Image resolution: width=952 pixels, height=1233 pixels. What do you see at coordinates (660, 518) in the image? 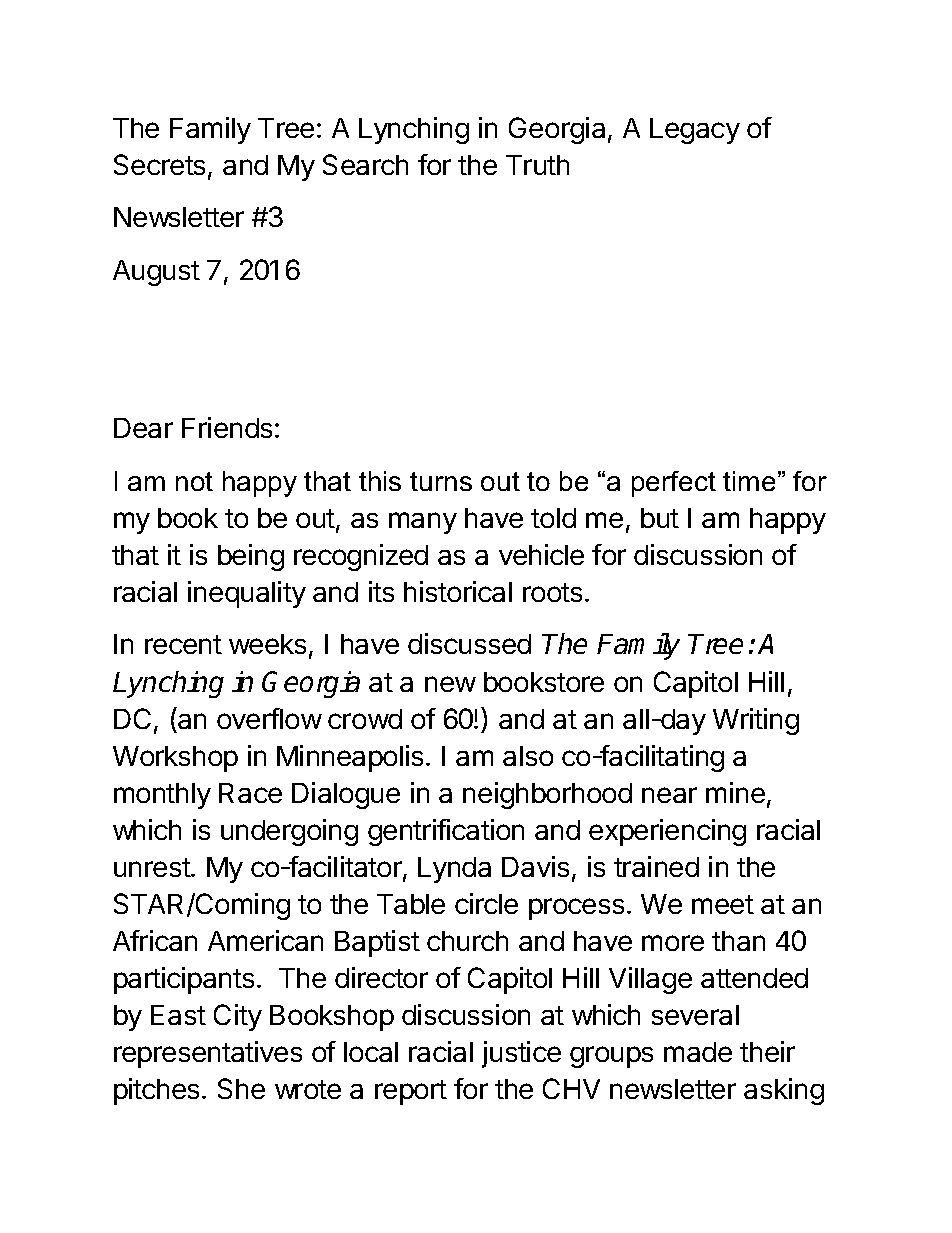
I see `but` at bounding box center [660, 518].
